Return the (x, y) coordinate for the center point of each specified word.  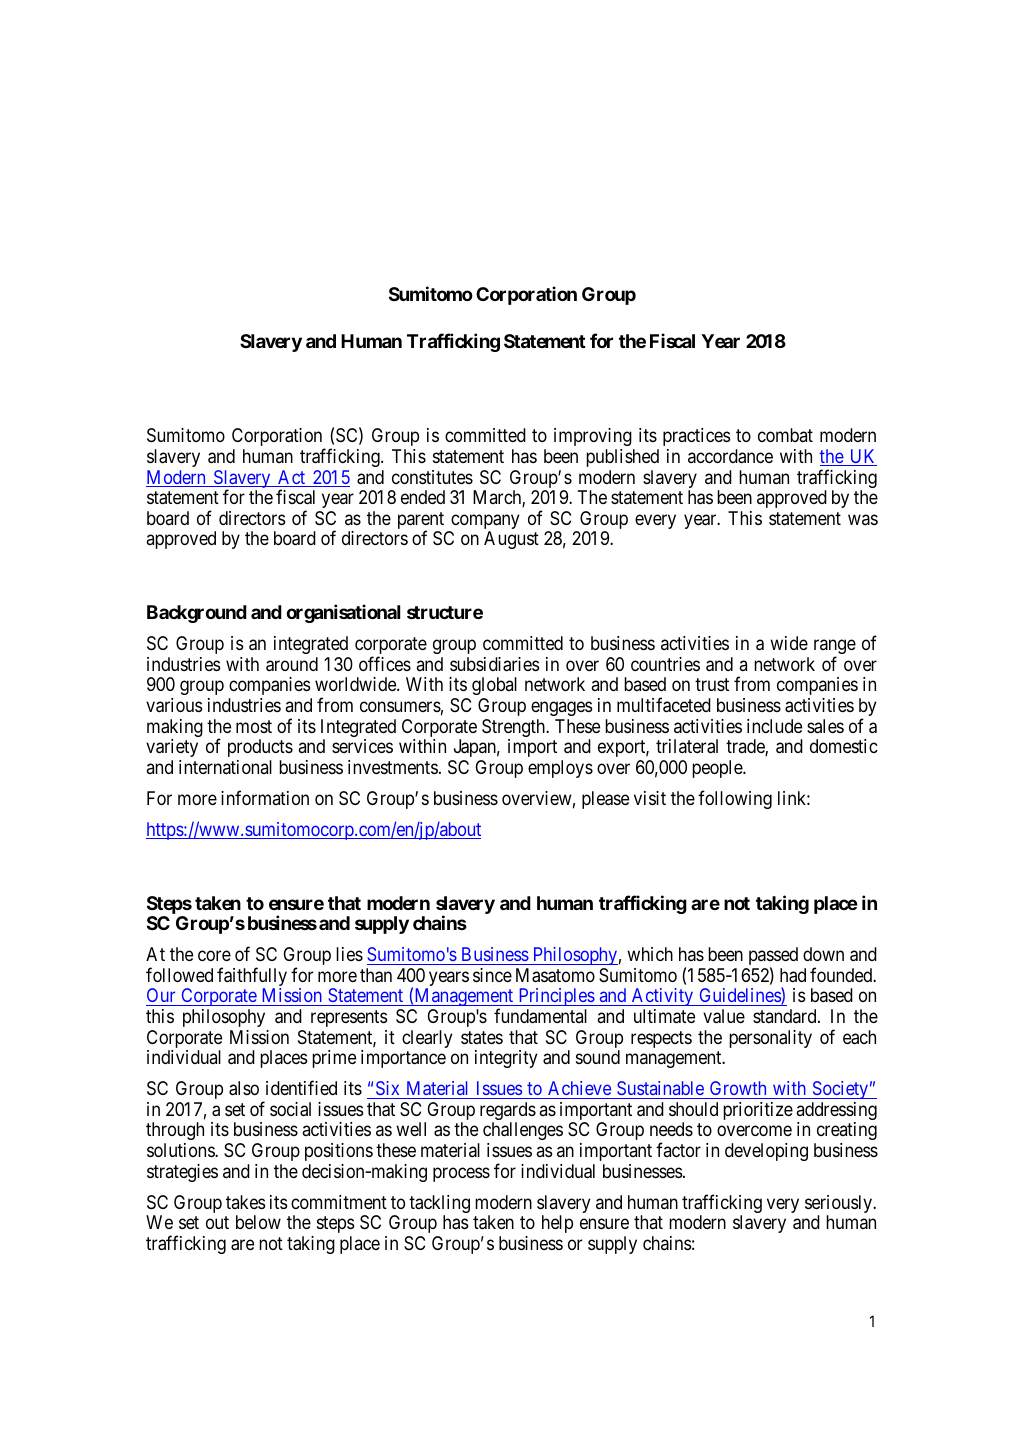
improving (593, 437)
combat (785, 435)
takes (245, 1202)
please (605, 800)
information (265, 797)
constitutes (432, 477)
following (735, 799)
